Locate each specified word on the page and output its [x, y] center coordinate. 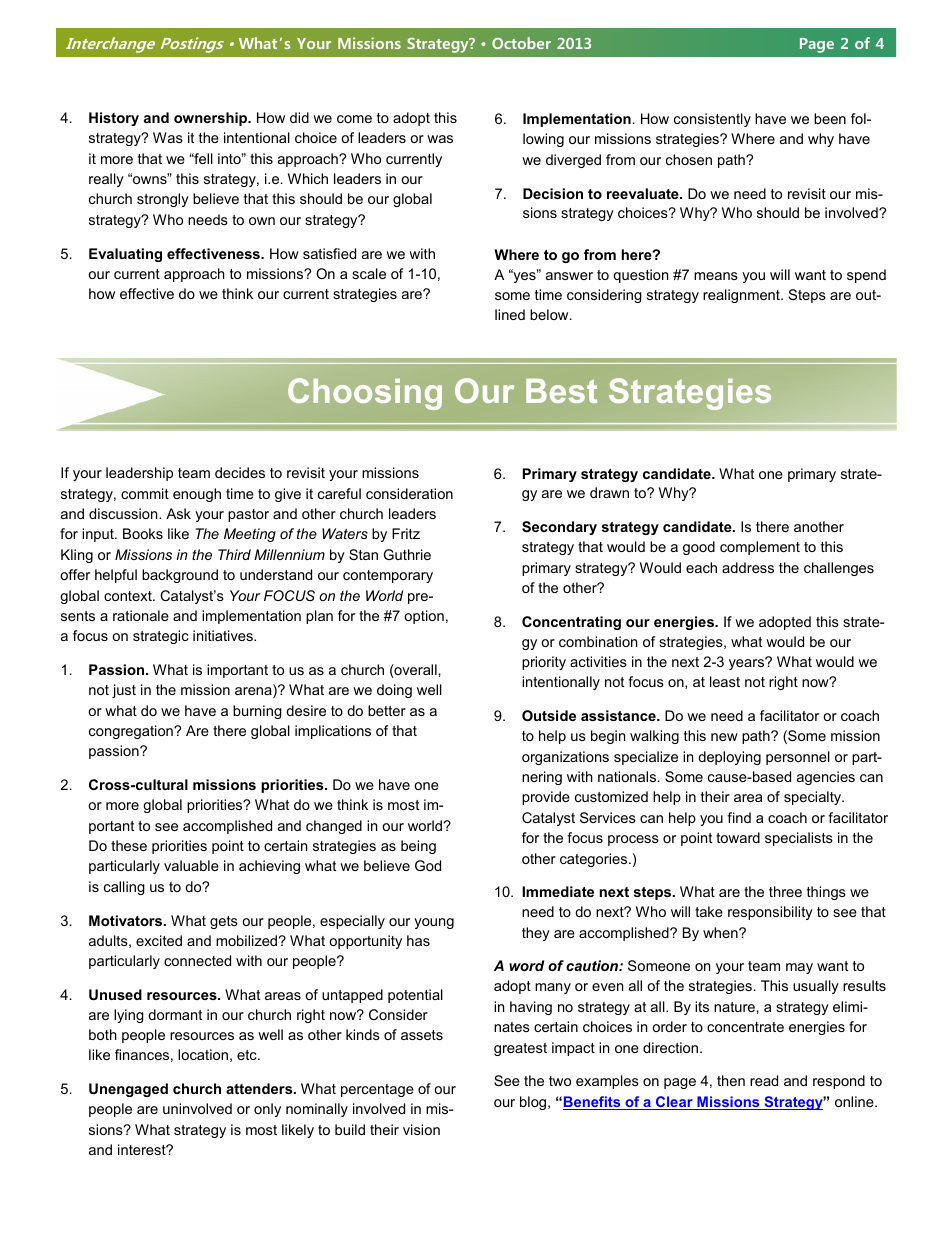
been [830, 118]
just [124, 691]
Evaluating [125, 255]
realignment [742, 296]
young [434, 923]
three [785, 891]
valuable [191, 865]
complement [760, 548]
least [725, 681]
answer [569, 276]
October [521, 43]
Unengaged [128, 1090]
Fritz [406, 533]
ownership [212, 119]
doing [394, 691]
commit [145, 493]
